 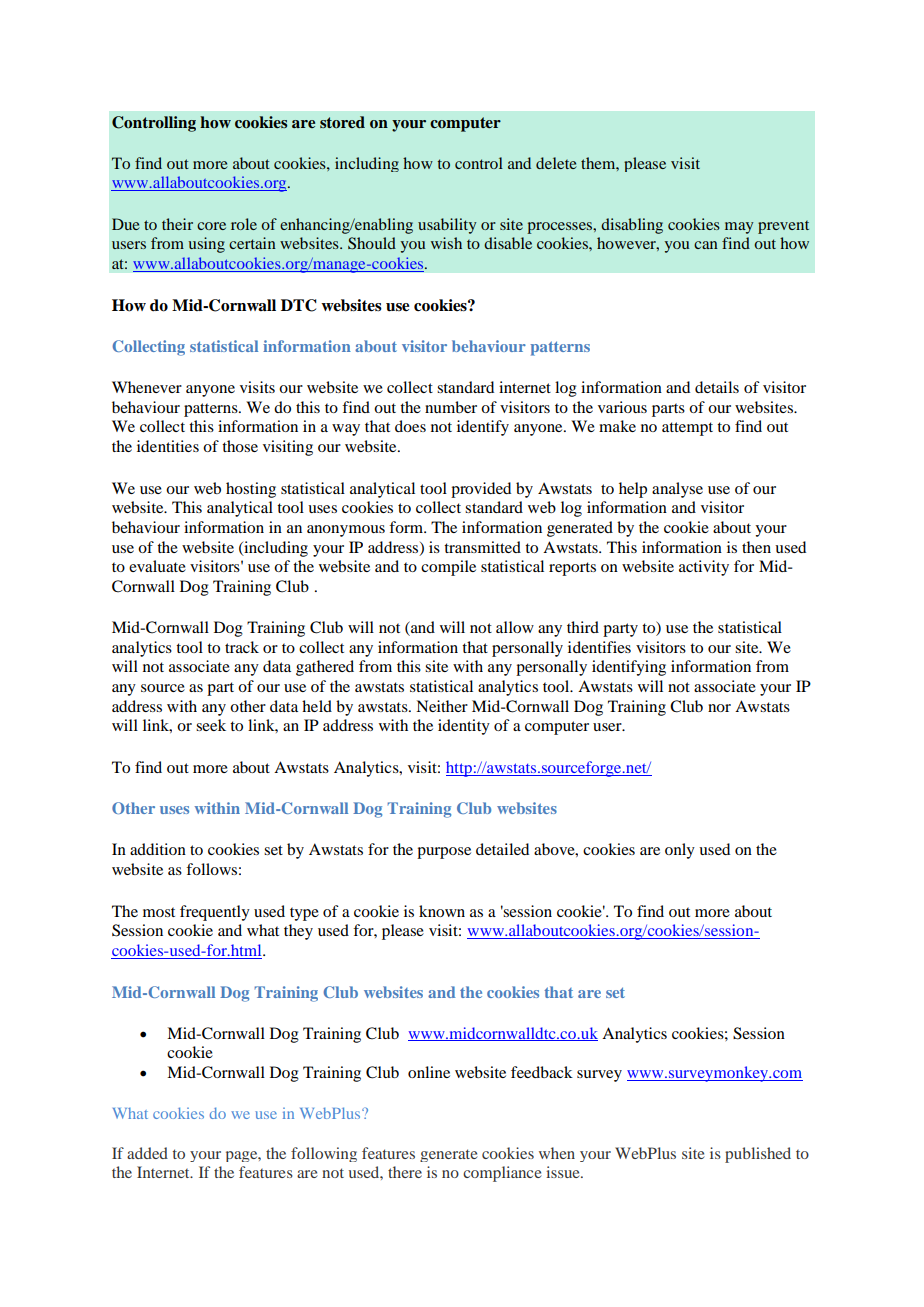 I want to click on may, so click(x=739, y=228).
